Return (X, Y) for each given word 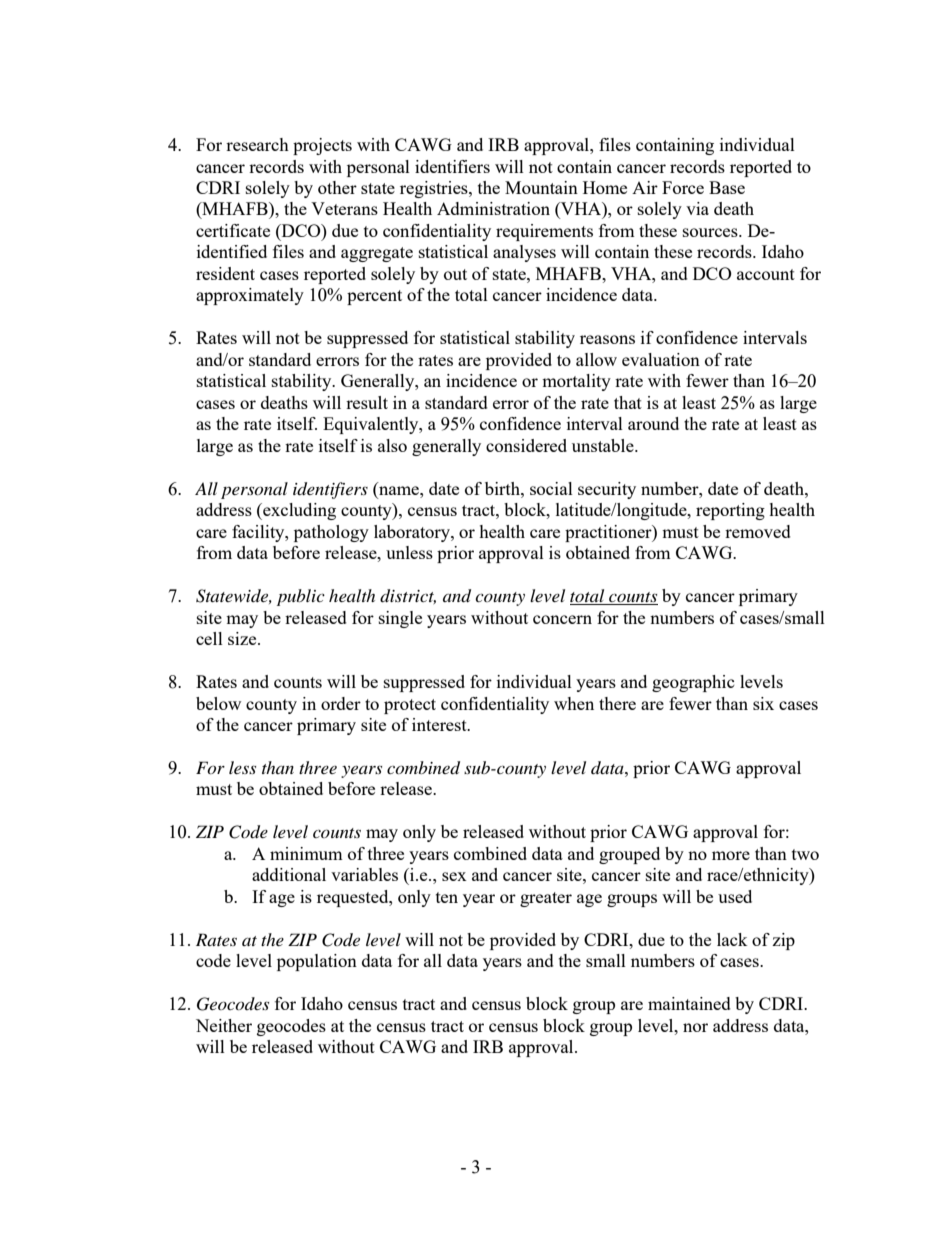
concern (562, 619)
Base (727, 187)
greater (546, 899)
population (317, 962)
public (301, 597)
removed (758, 531)
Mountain (541, 187)
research (257, 144)
